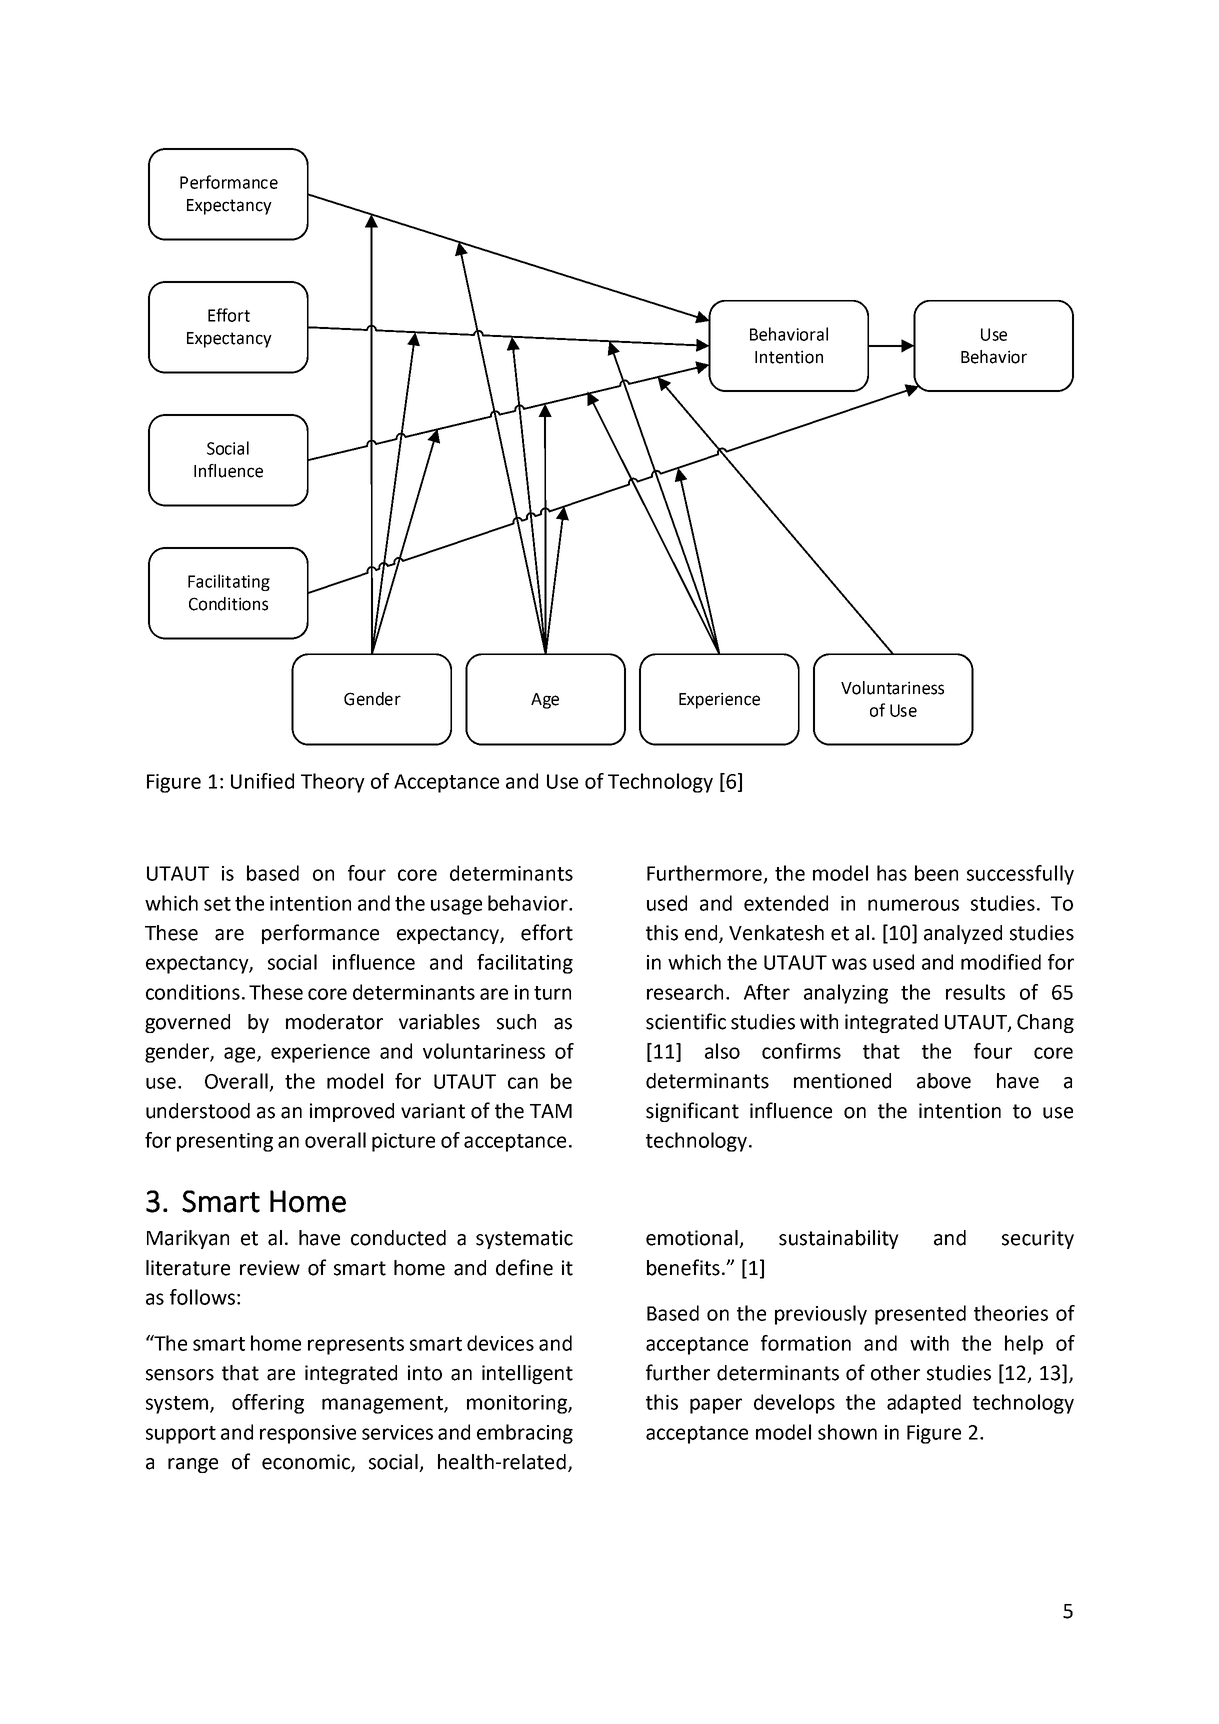  What do you see at coordinates (847, 1432) in the screenshot?
I see `shown` at bounding box center [847, 1432].
